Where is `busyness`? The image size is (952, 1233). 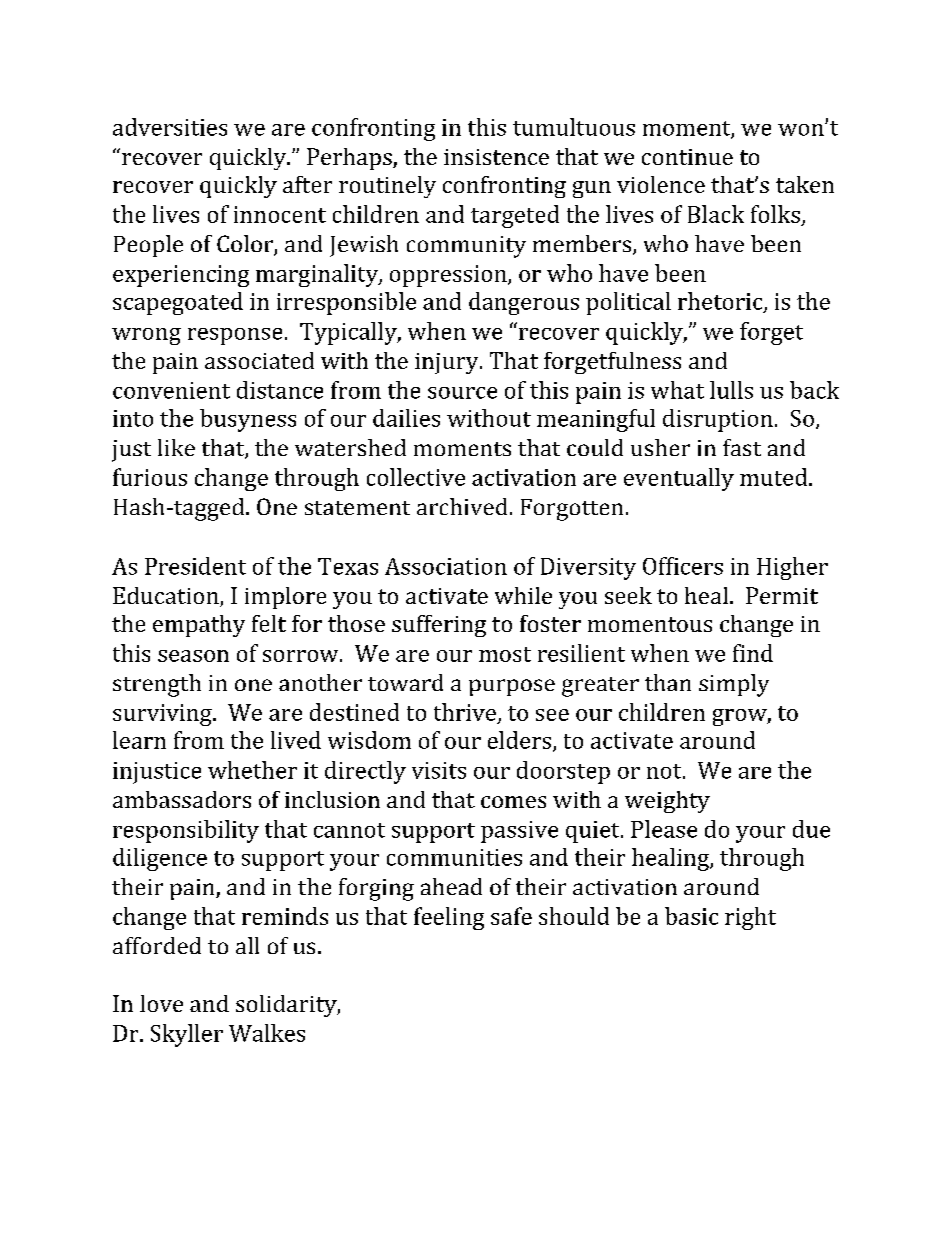
busyness is located at coordinates (248, 420).
